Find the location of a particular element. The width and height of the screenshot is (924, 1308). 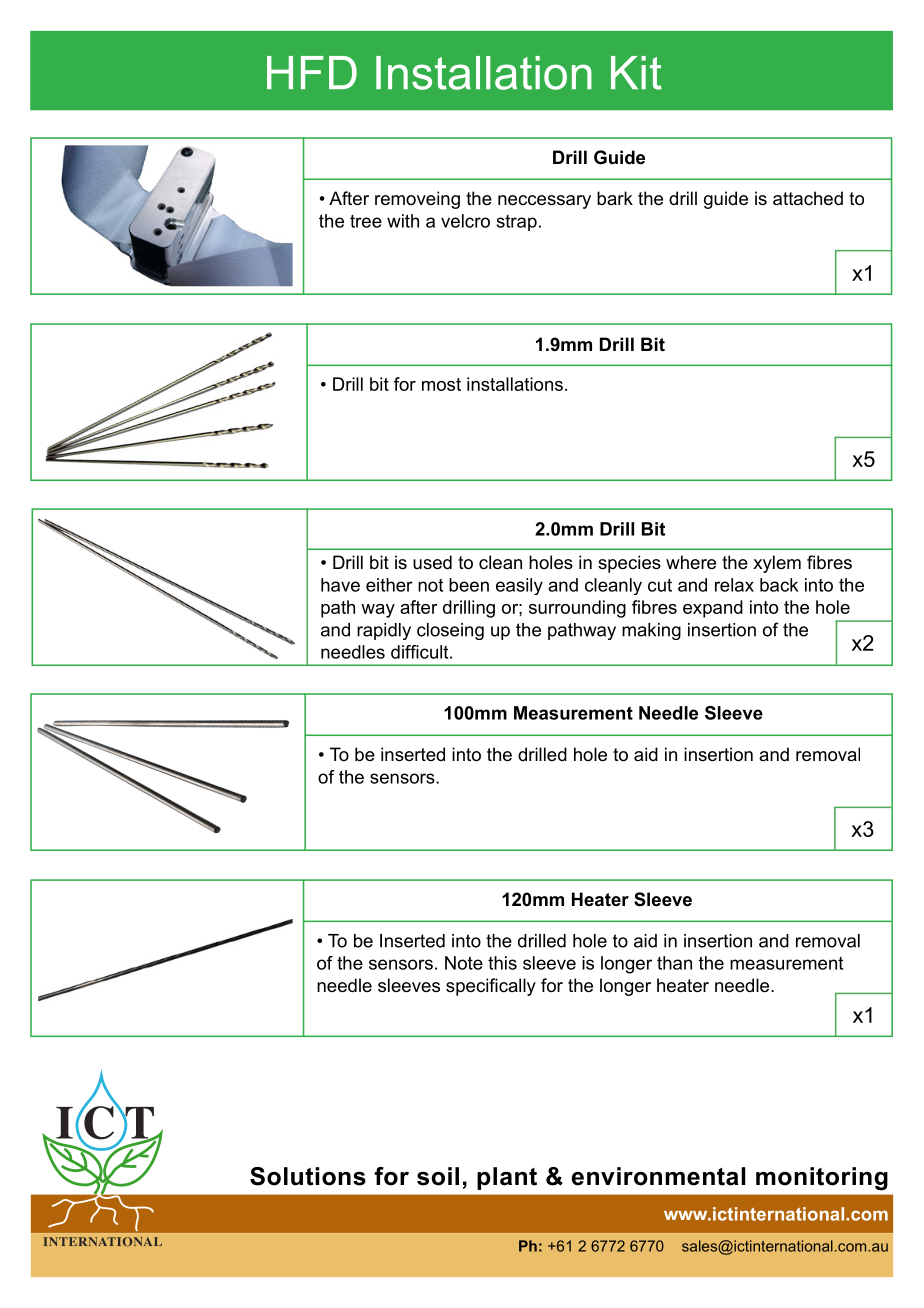

species is located at coordinates (629, 564).
